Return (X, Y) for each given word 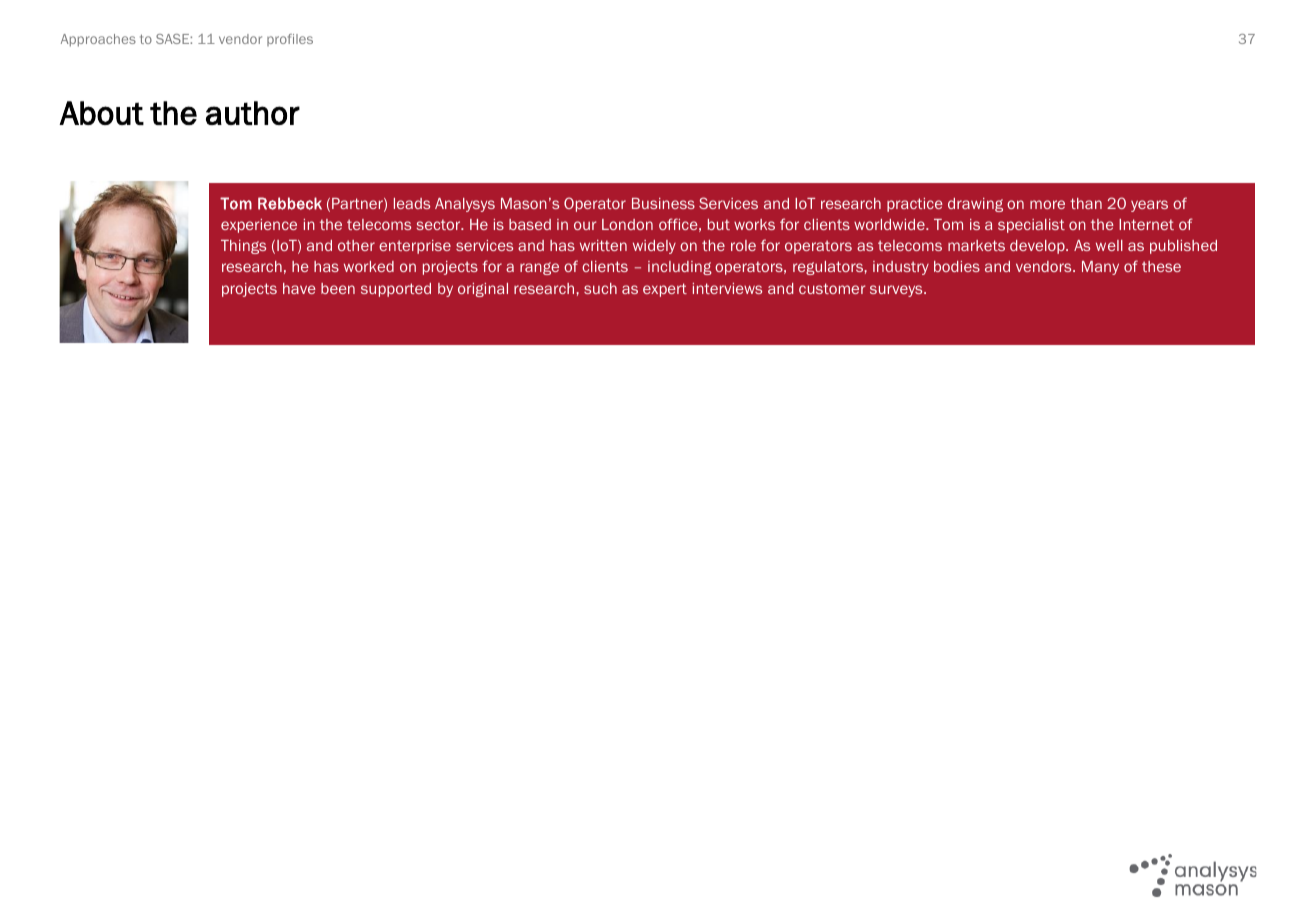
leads (412, 203)
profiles (290, 40)
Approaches (98, 40)
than (1086, 203)
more (1047, 204)
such (600, 288)
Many (1100, 268)
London (627, 224)
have (299, 288)
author (253, 113)
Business (663, 203)
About (101, 113)
